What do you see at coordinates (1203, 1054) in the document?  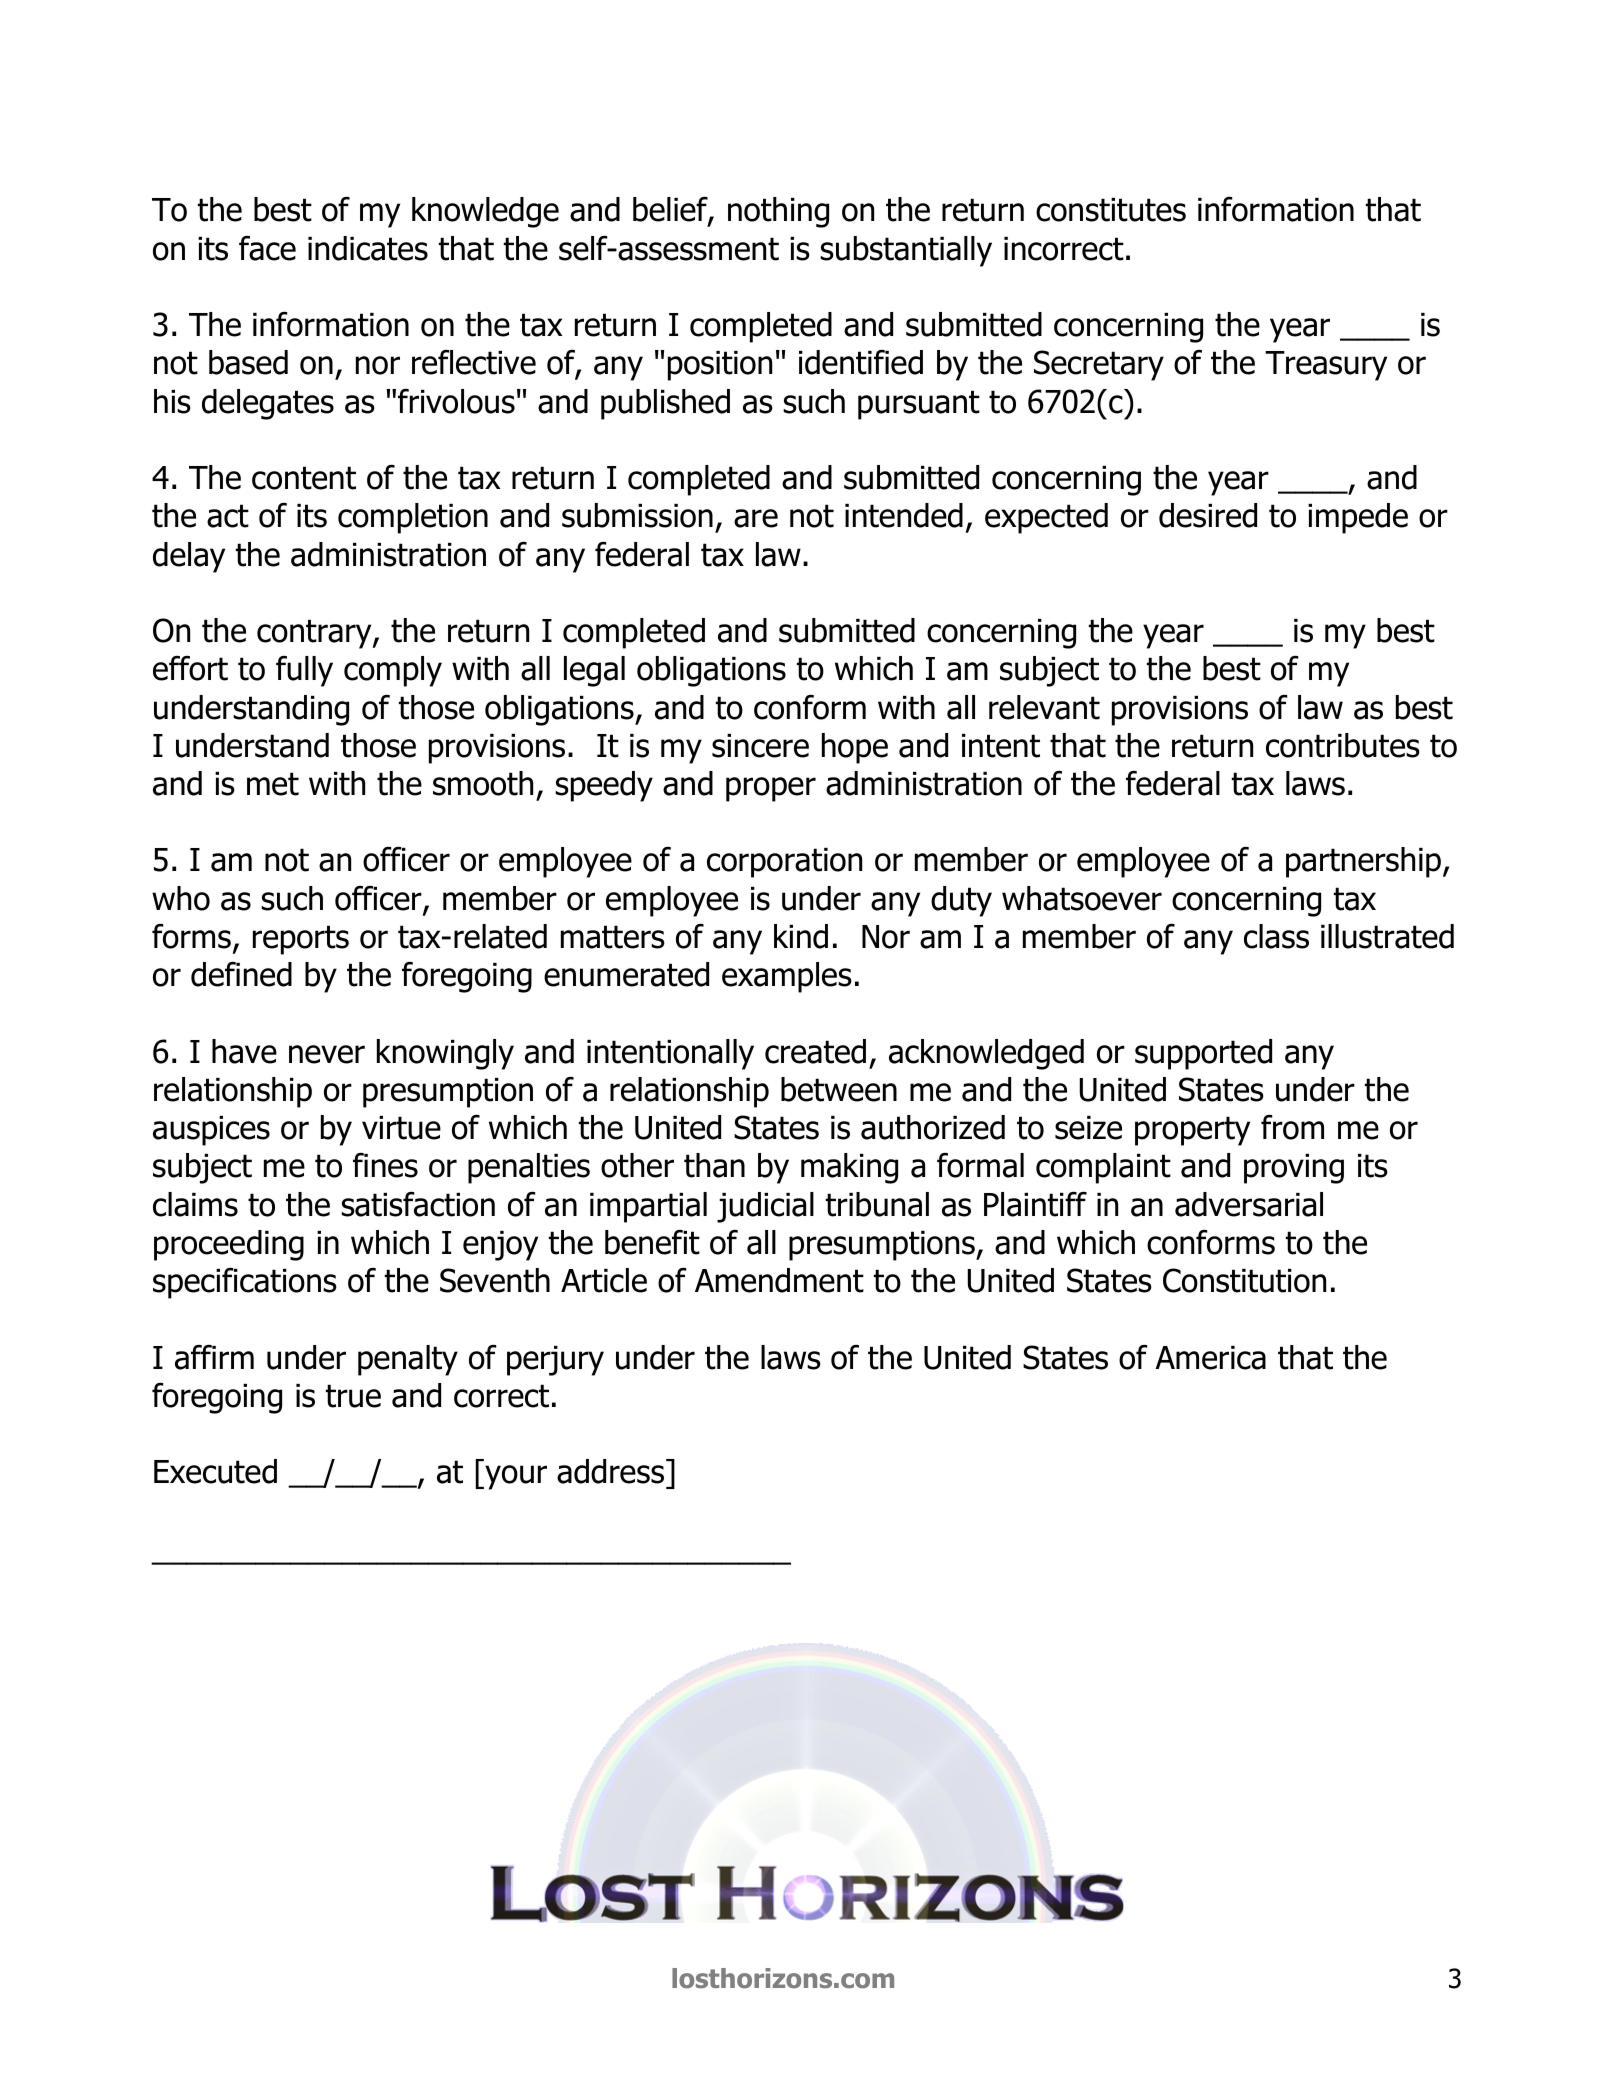 I see `supported` at bounding box center [1203, 1054].
